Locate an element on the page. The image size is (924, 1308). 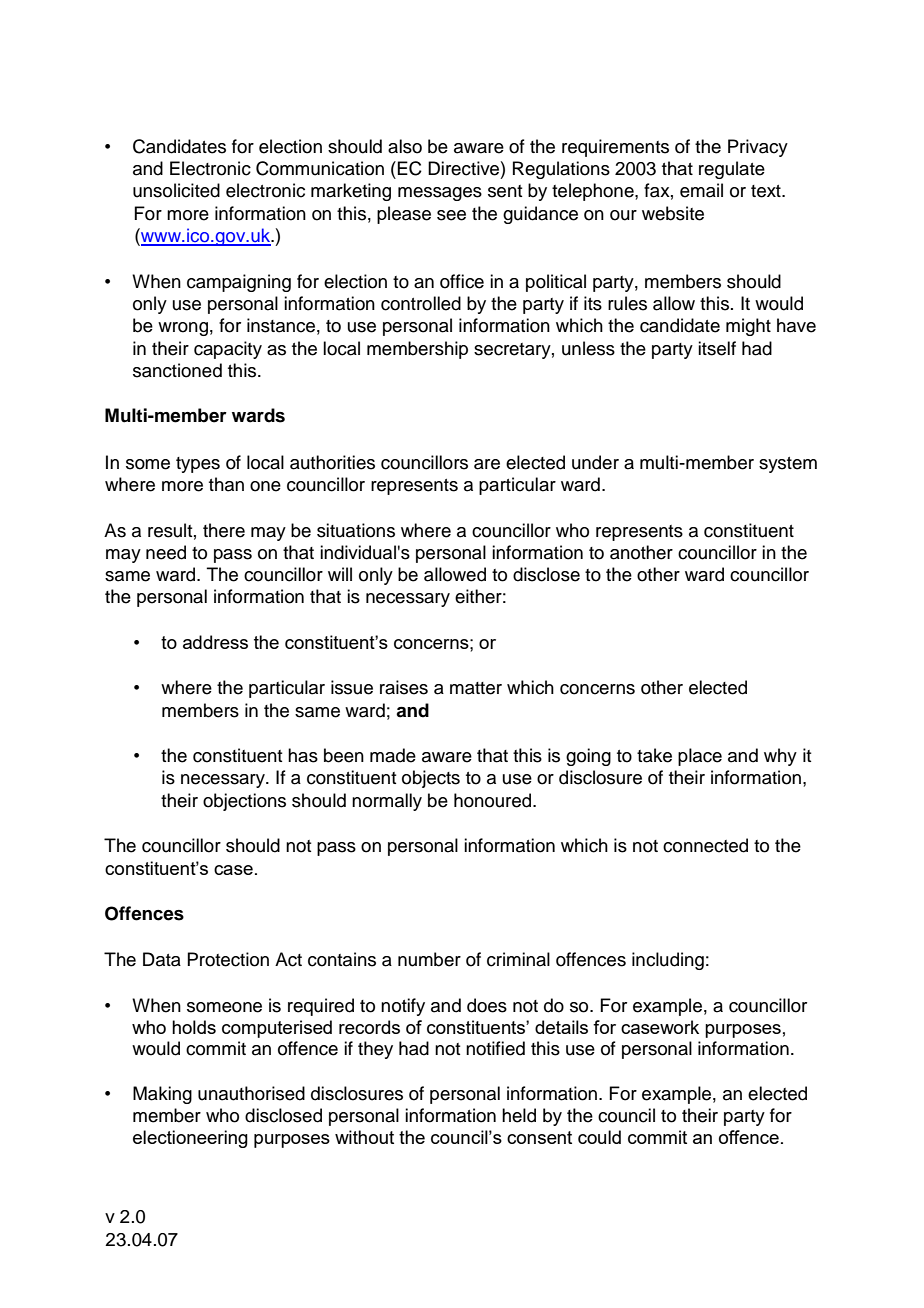
address is located at coordinates (215, 642).
